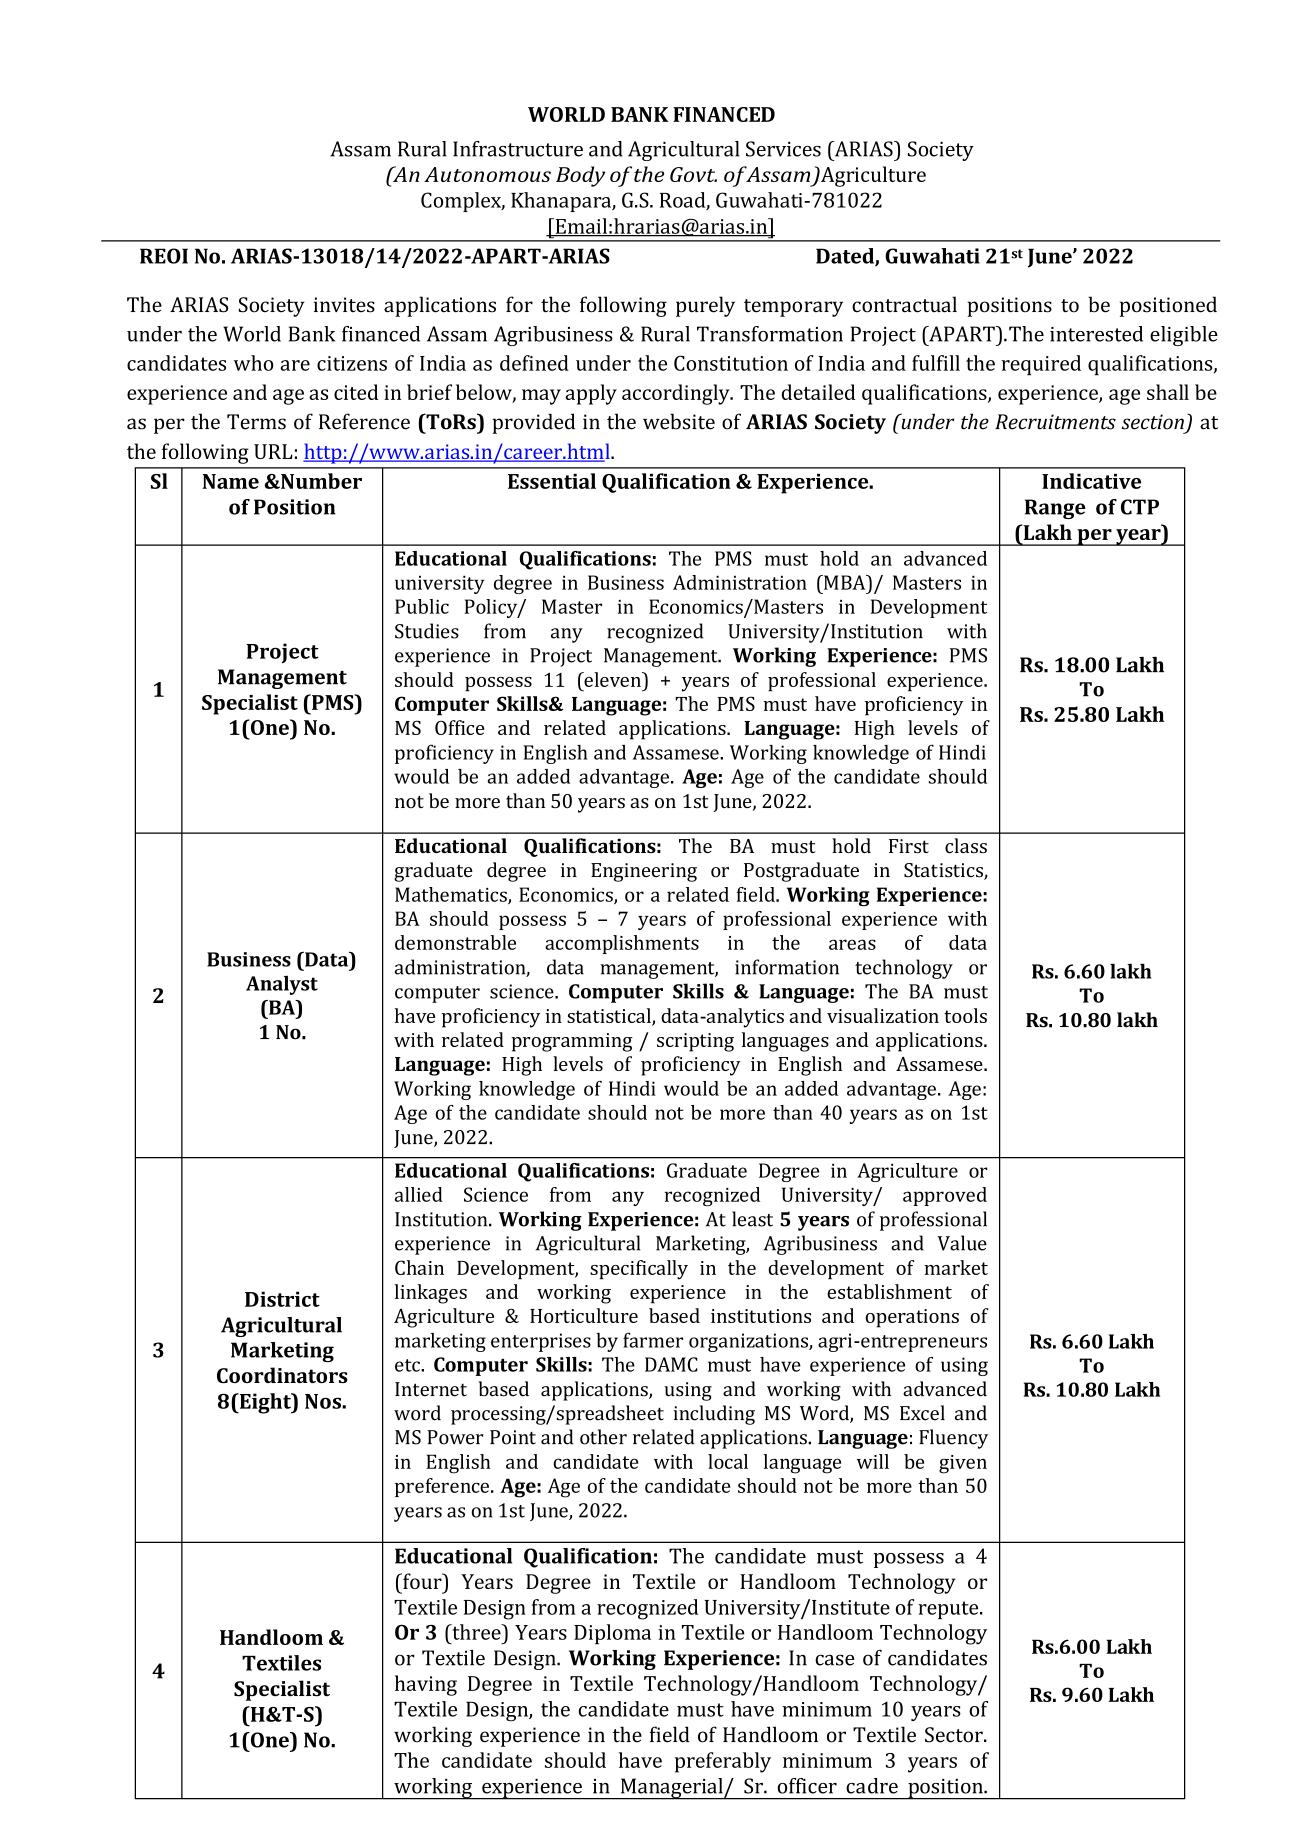 This screenshot has width=1296, height=1833. What do you see at coordinates (962, 1243) in the screenshot?
I see `Value` at bounding box center [962, 1243].
